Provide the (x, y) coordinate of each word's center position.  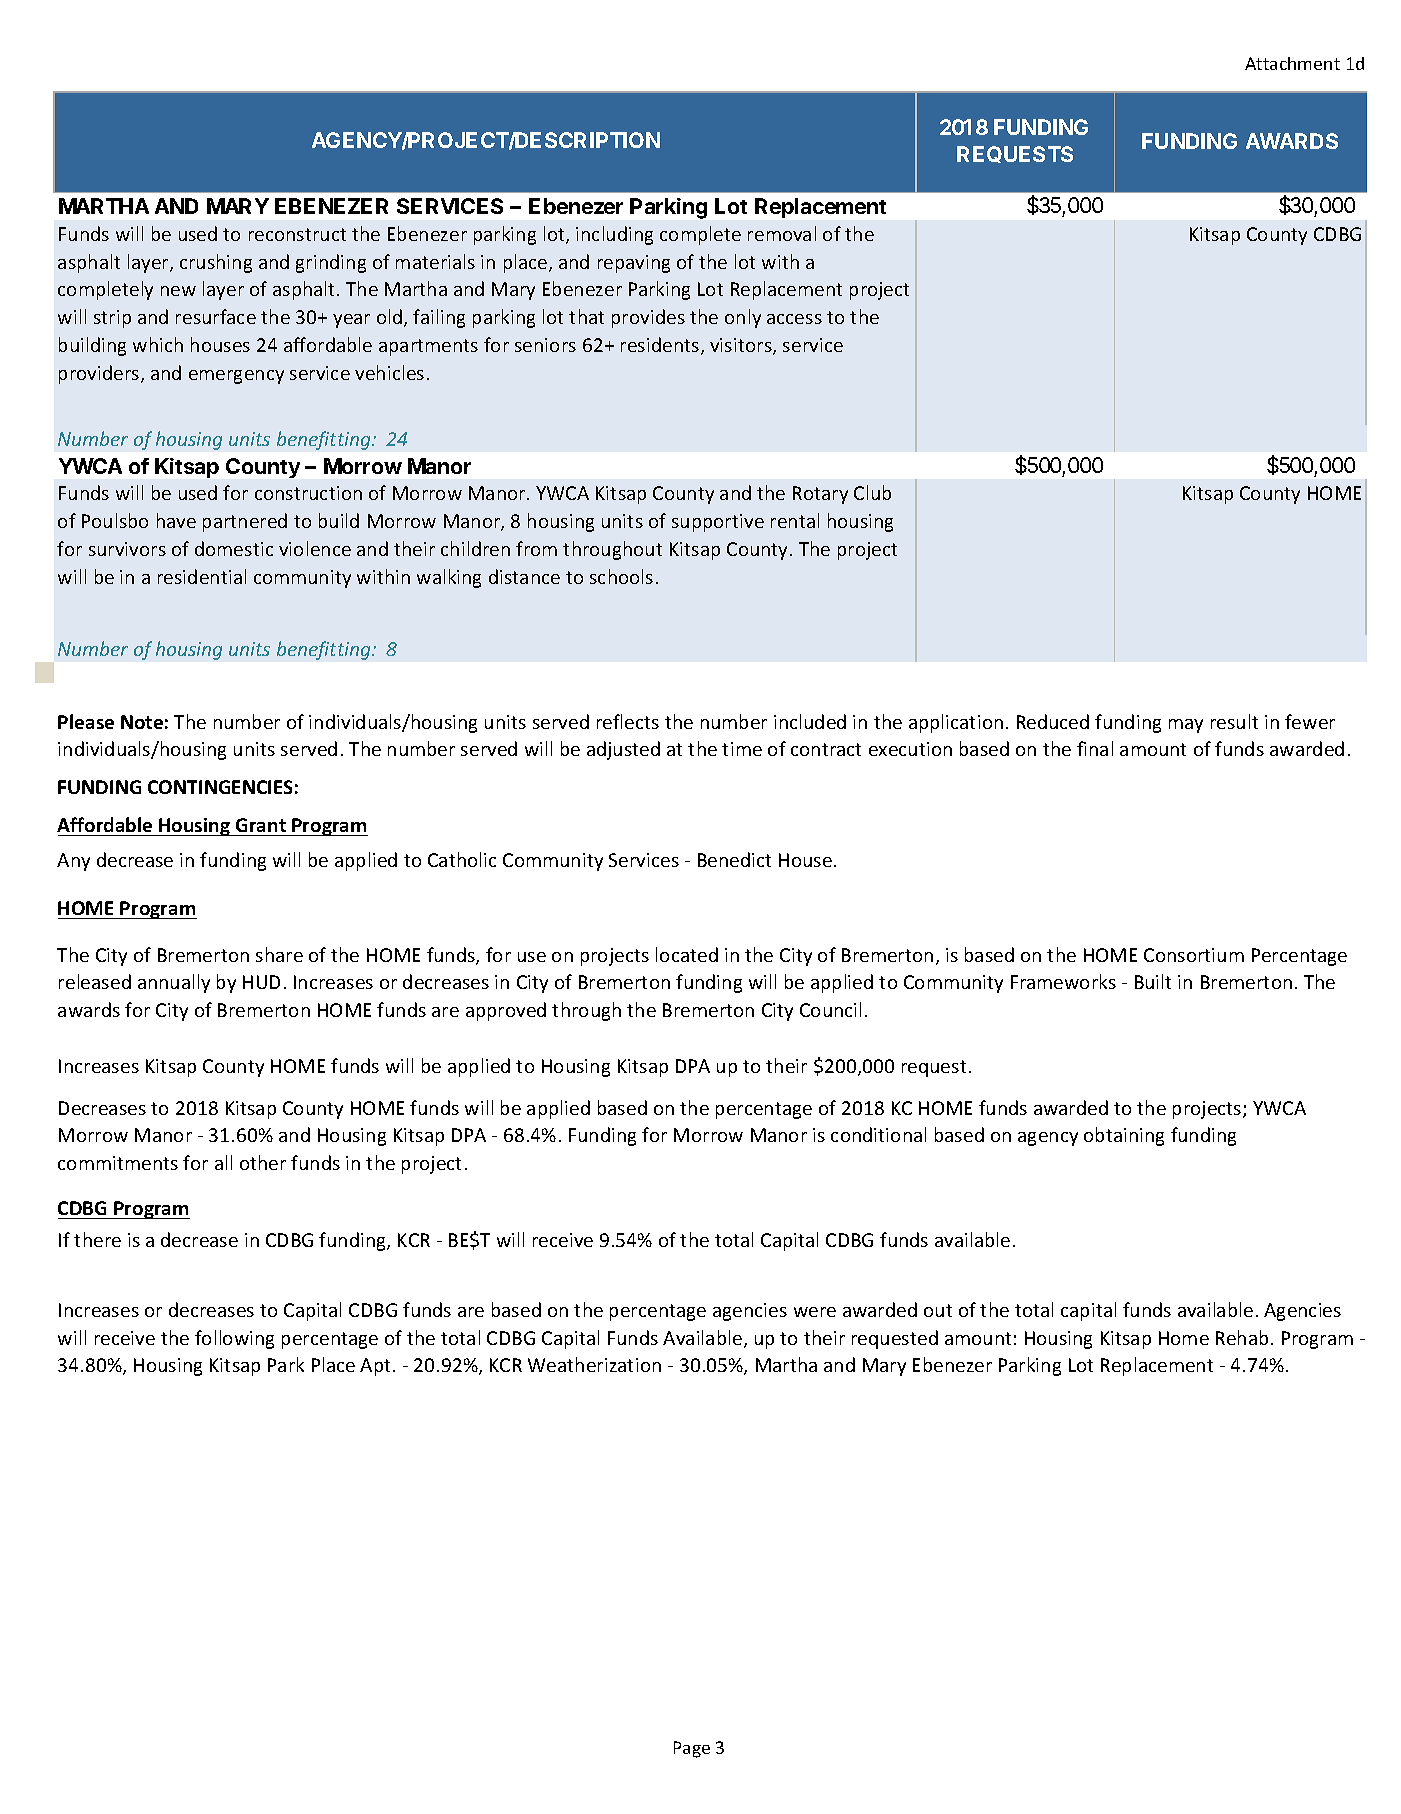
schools (621, 576)
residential (202, 576)
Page (692, 1749)
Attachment (1292, 63)
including (614, 235)
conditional (878, 1134)
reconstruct (297, 234)
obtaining (1124, 1136)
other (263, 1162)
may (1186, 726)
